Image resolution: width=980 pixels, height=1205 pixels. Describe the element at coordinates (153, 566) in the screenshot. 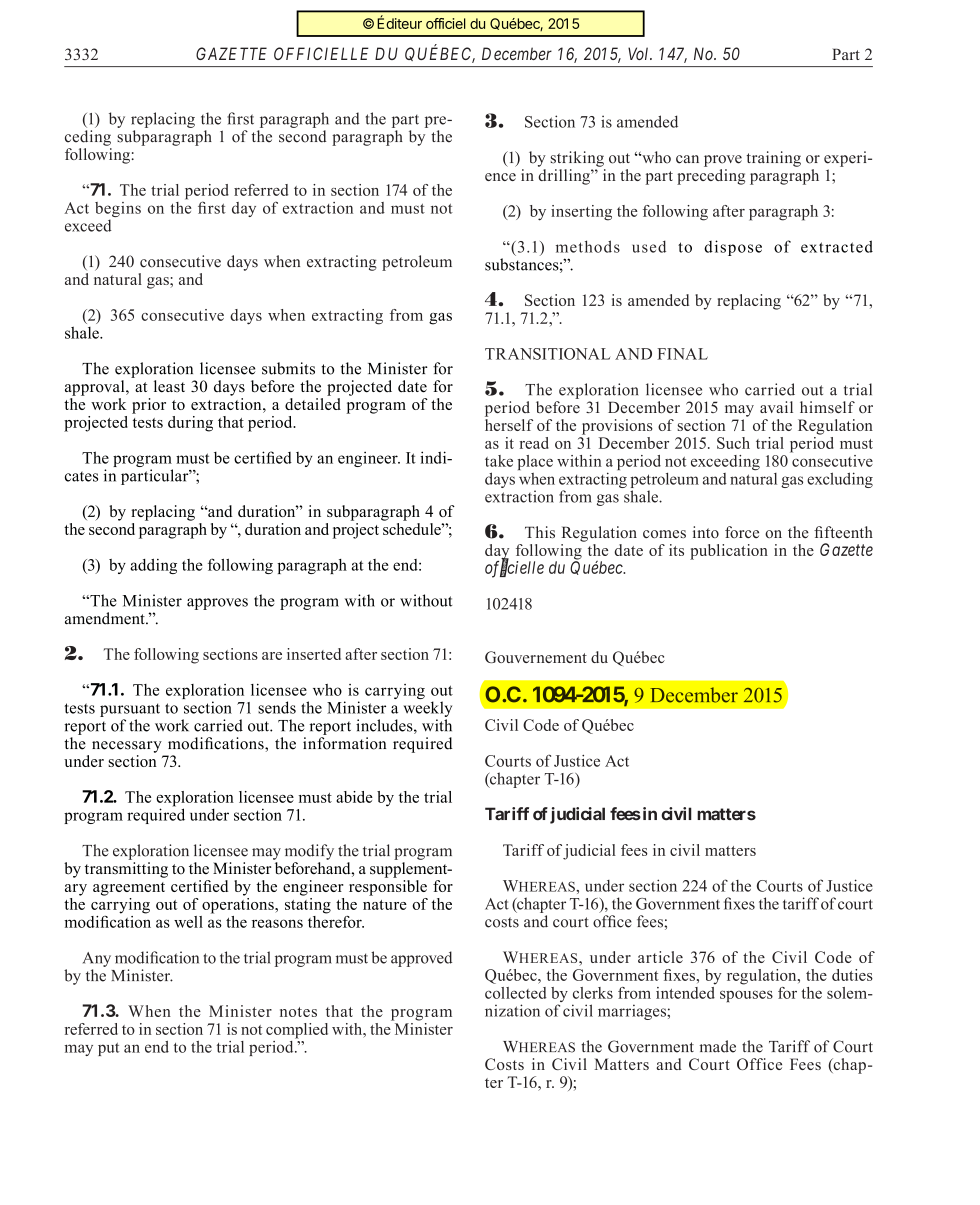

I see `adding` at that location.
